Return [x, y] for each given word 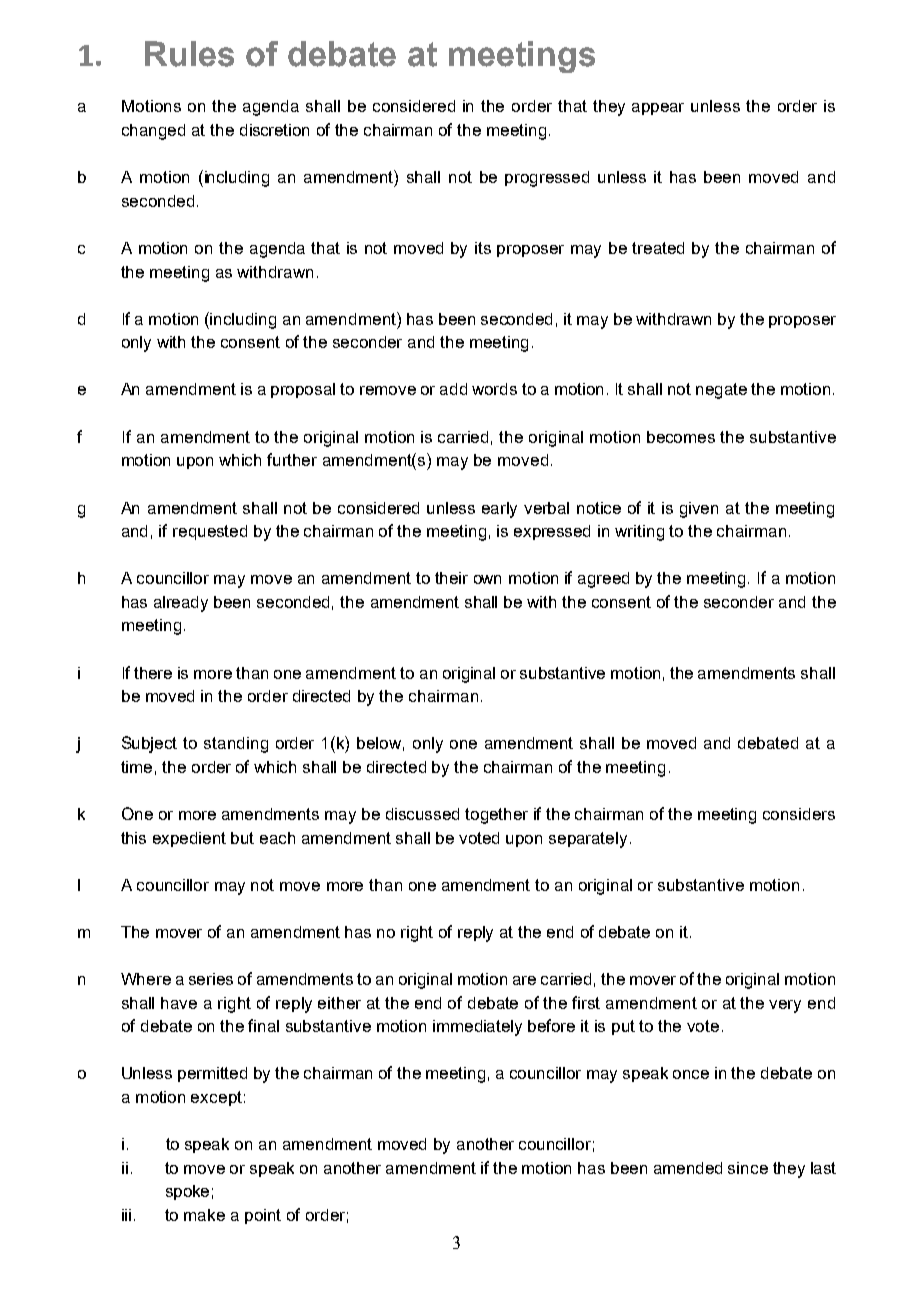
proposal [303, 390]
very [785, 1006]
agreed [603, 580]
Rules [189, 54]
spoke [187, 1192]
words [494, 389]
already [181, 604]
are [524, 980]
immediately [477, 1028]
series [211, 979]
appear [658, 109]
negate [721, 391]
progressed [547, 179]
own [487, 579]
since [748, 1168]
